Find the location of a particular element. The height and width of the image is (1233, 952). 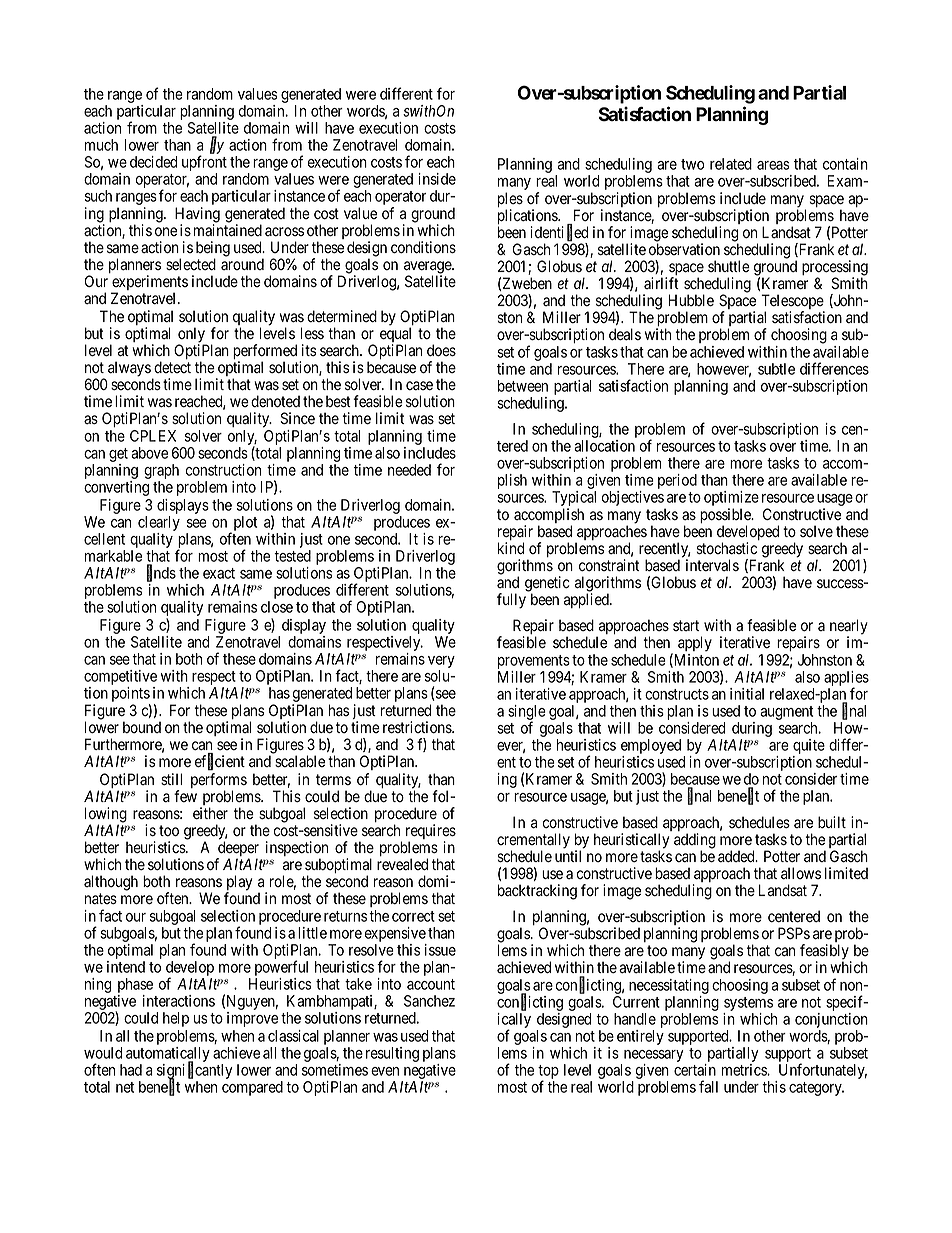

inside is located at coordinates (437, 179).
